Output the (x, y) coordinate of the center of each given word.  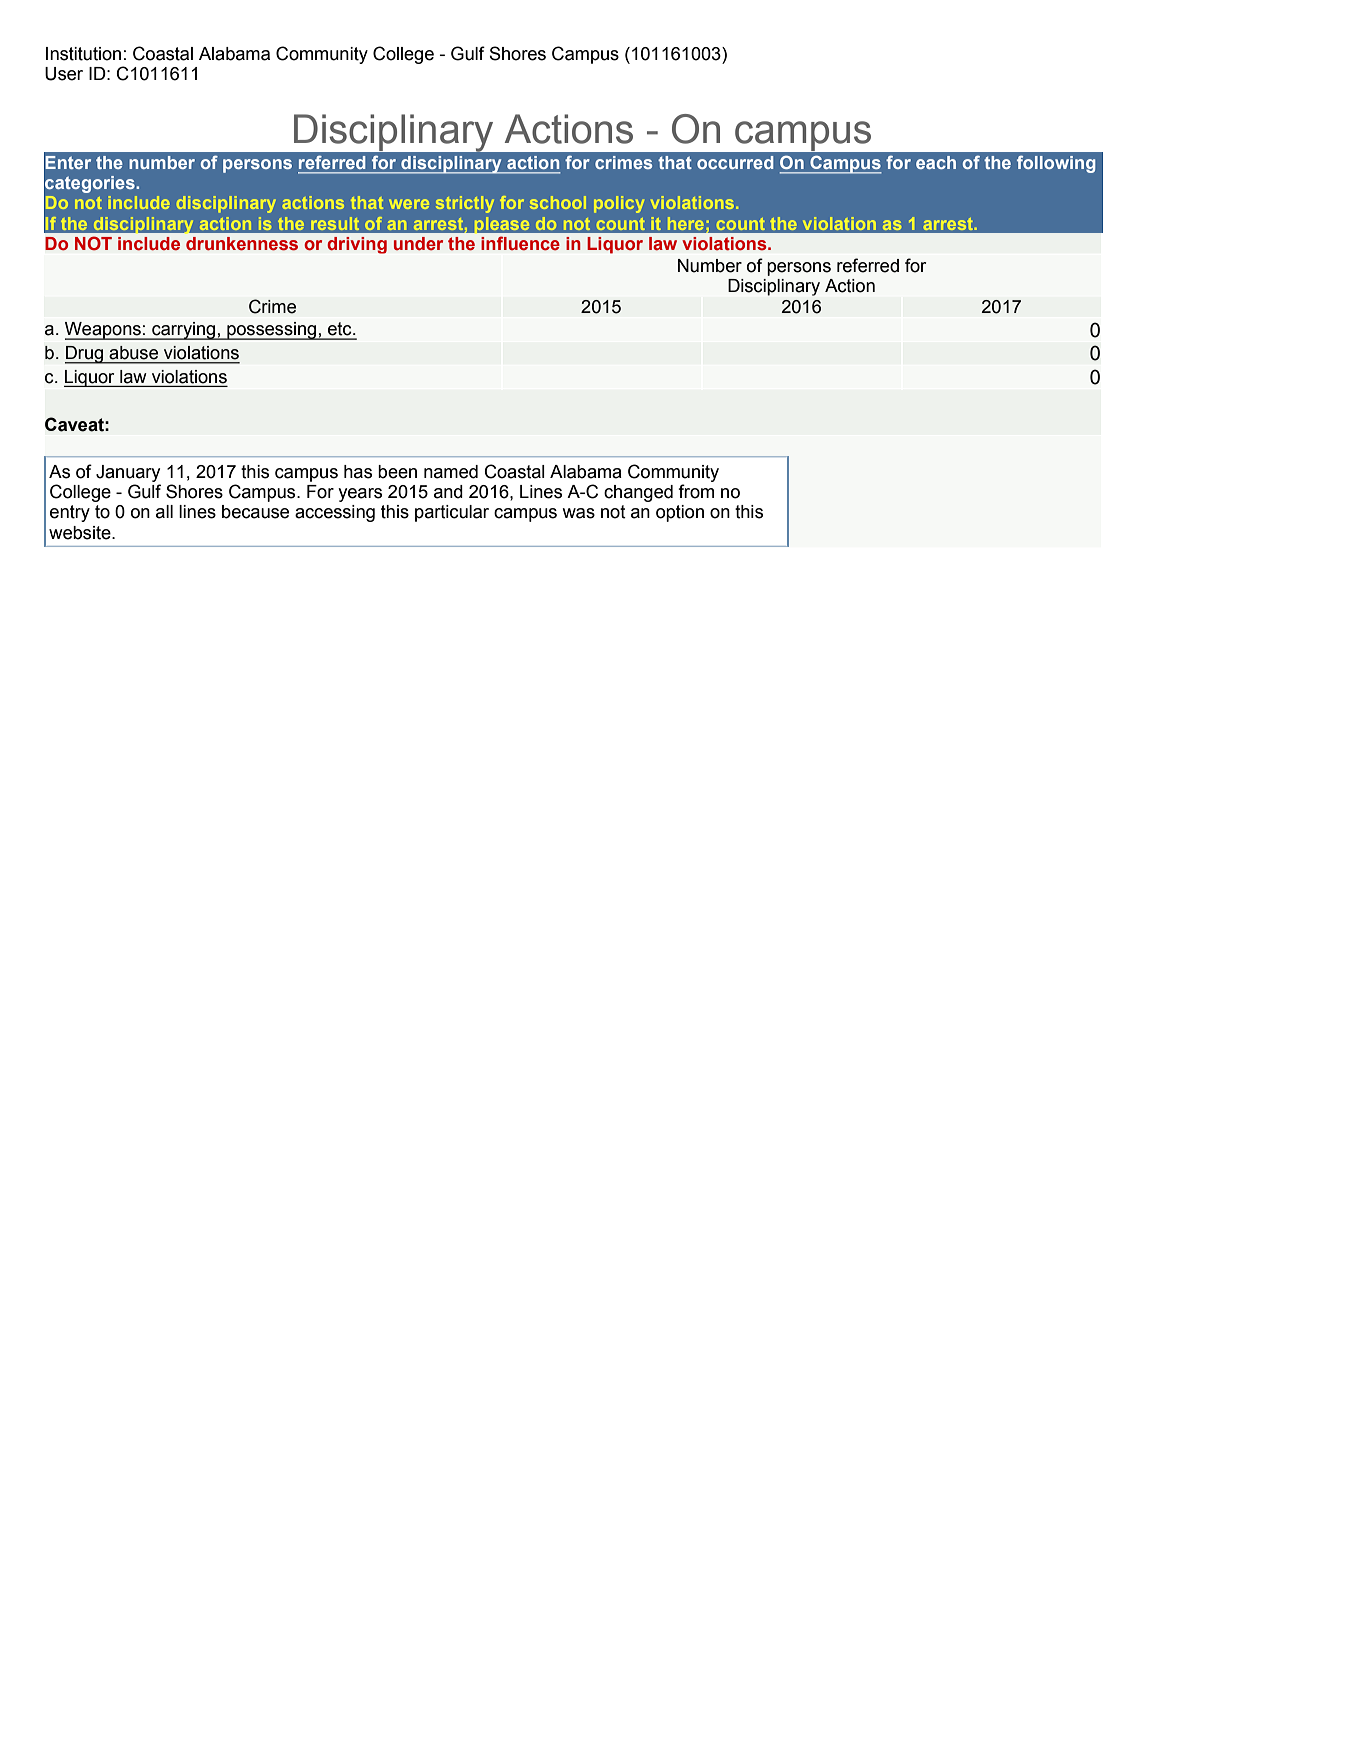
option (680, 513)
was (579, 513)
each (936, 162)
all (164, 512)
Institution (83, 54)
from (696, 491)
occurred (735, 162)
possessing (272, 331)
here (686, 223)
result (335, 223)
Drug (85, 355)
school (558, 202)
